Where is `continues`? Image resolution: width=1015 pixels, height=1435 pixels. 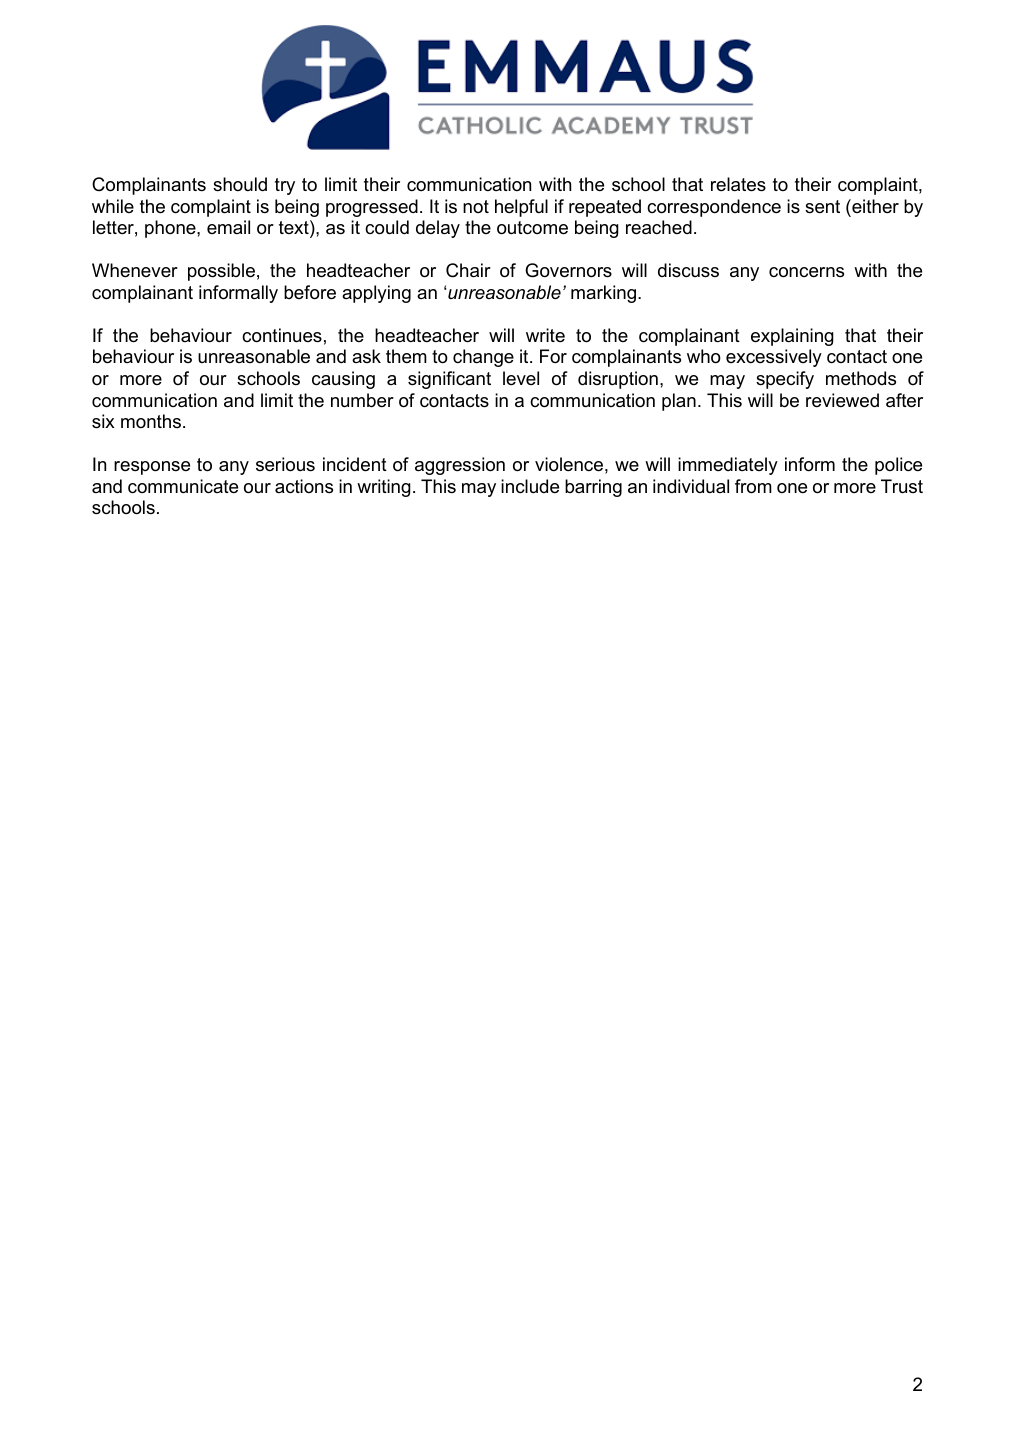 continues is located at coordinates (282, 335).
